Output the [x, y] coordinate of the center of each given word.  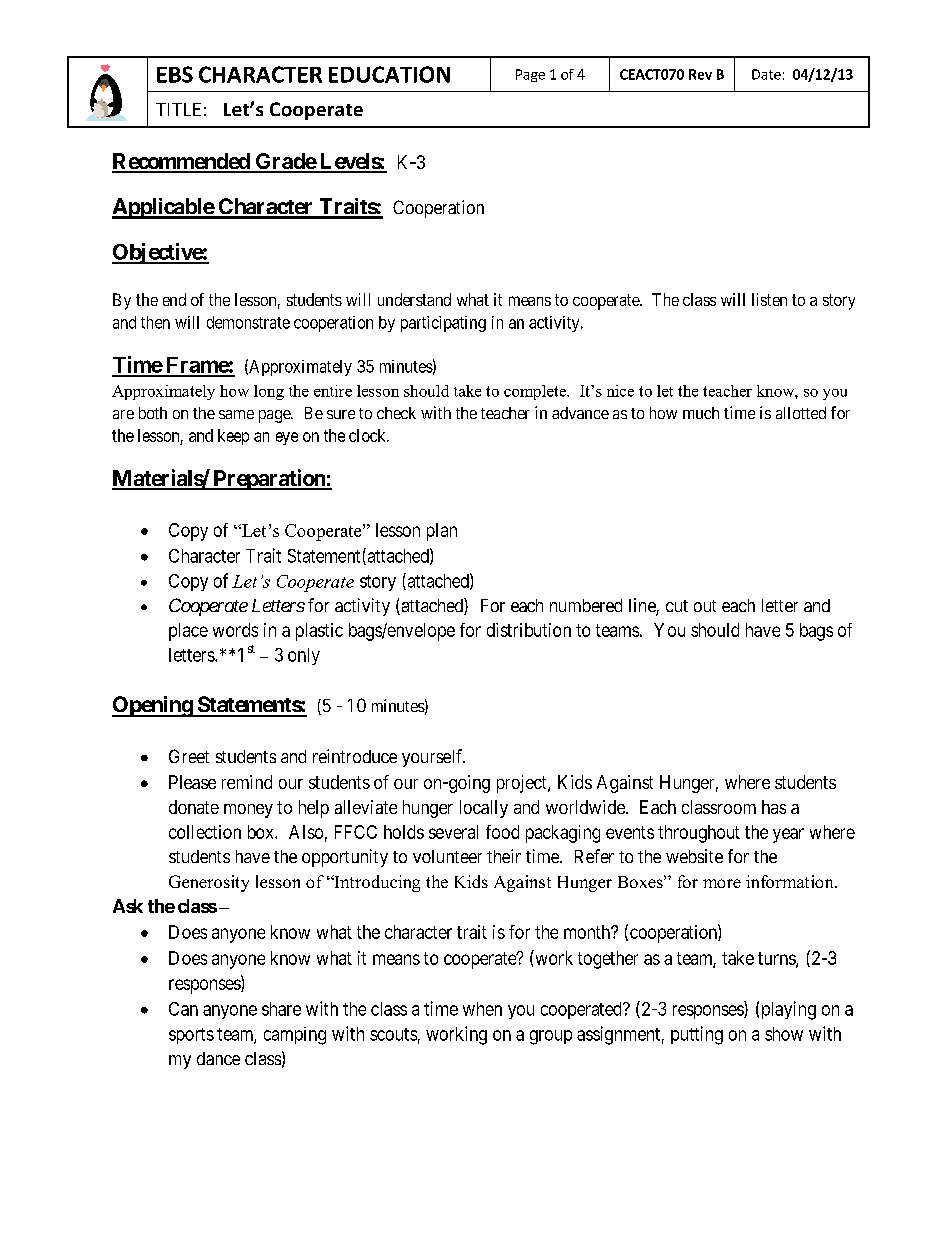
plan [442, 532]
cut [677, 606]
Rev [700, 74]
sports [191, 1036]
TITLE [178, 109]
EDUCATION [389, 74]
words [235, 630]
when [482, 1009]
